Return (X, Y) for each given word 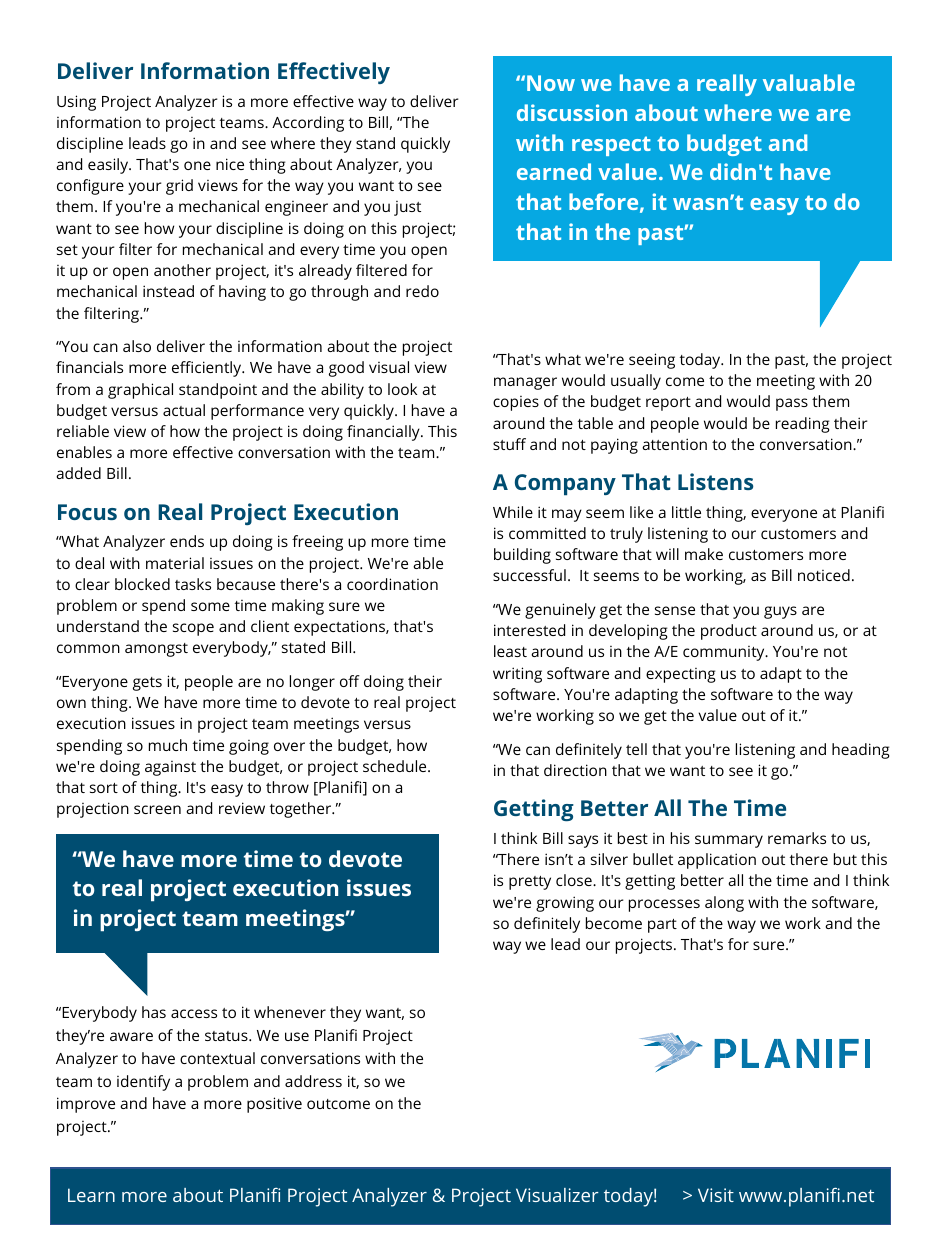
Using (76, 103)
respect (611, 146)
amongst (156, 650)
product (729, 632)
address (313, 1081)
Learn (91, 1195)
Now (551, 83)
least (510, 651)
